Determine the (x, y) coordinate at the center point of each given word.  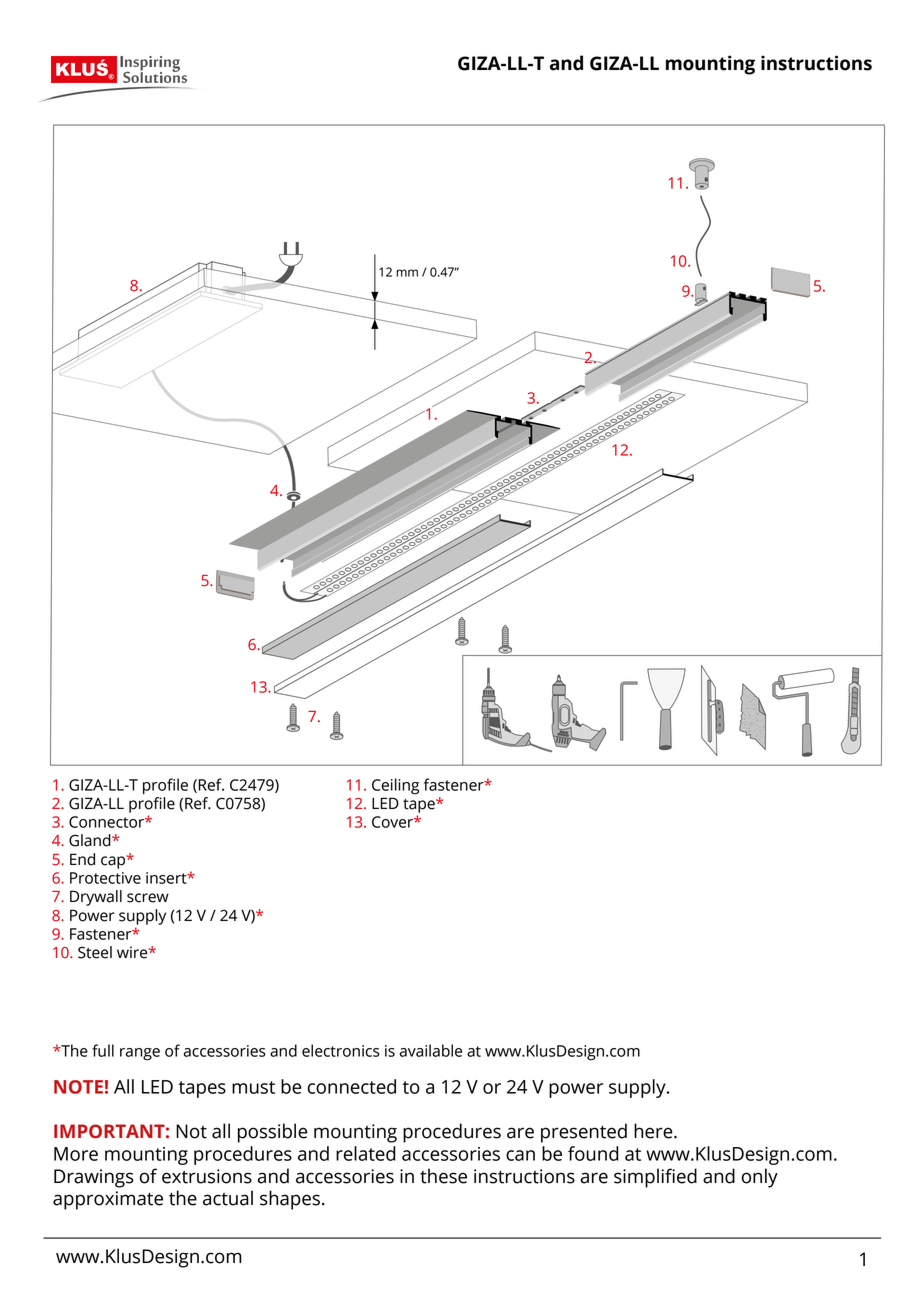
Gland (91, 840)
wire (133, 952)
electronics (341, 1050)
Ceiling (395, 786)
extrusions (207, 1176)
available (431, 1050)
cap (114, 862)
